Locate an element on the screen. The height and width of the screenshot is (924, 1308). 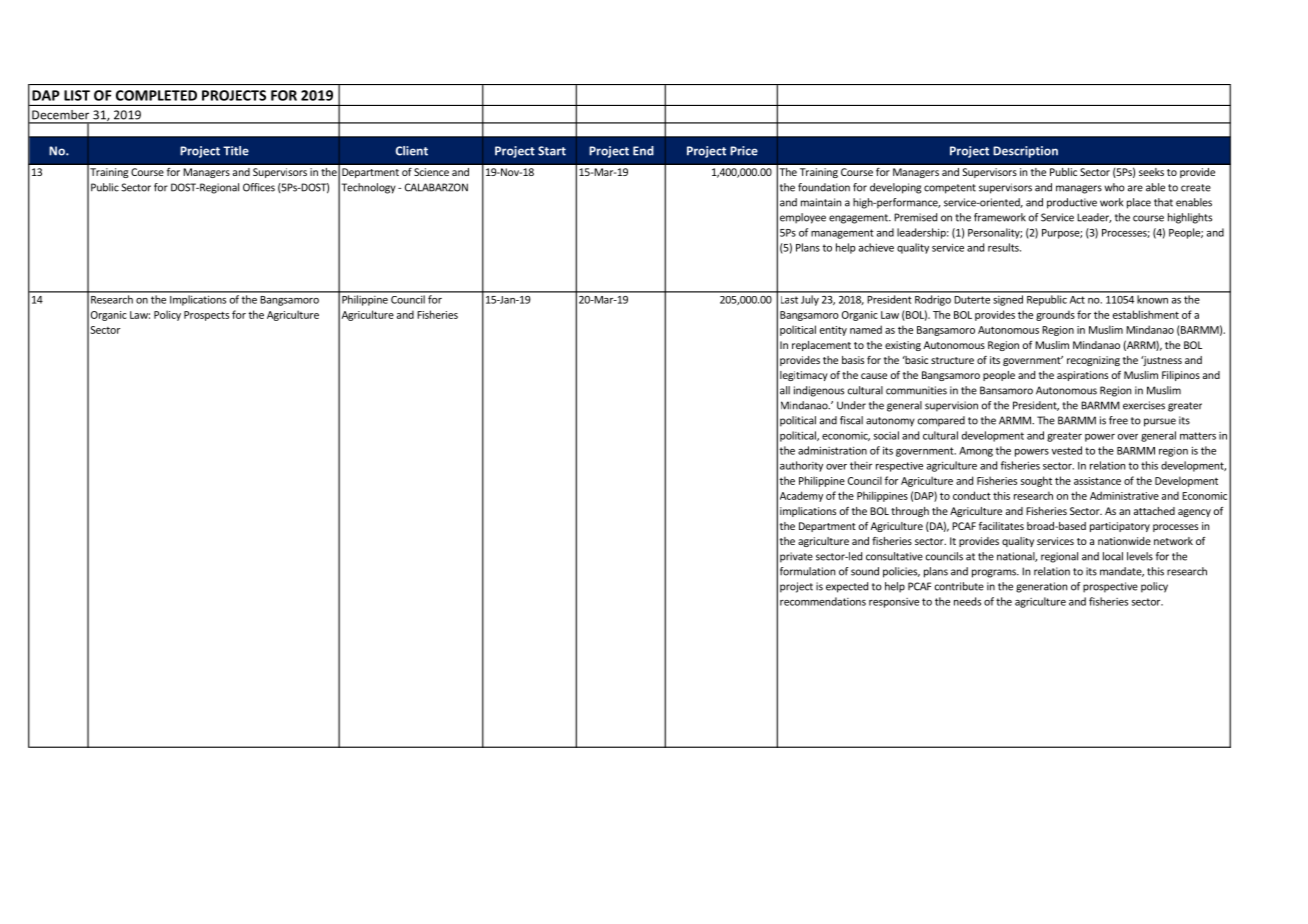
COMPLETED is located at coordinates (156, 95).
